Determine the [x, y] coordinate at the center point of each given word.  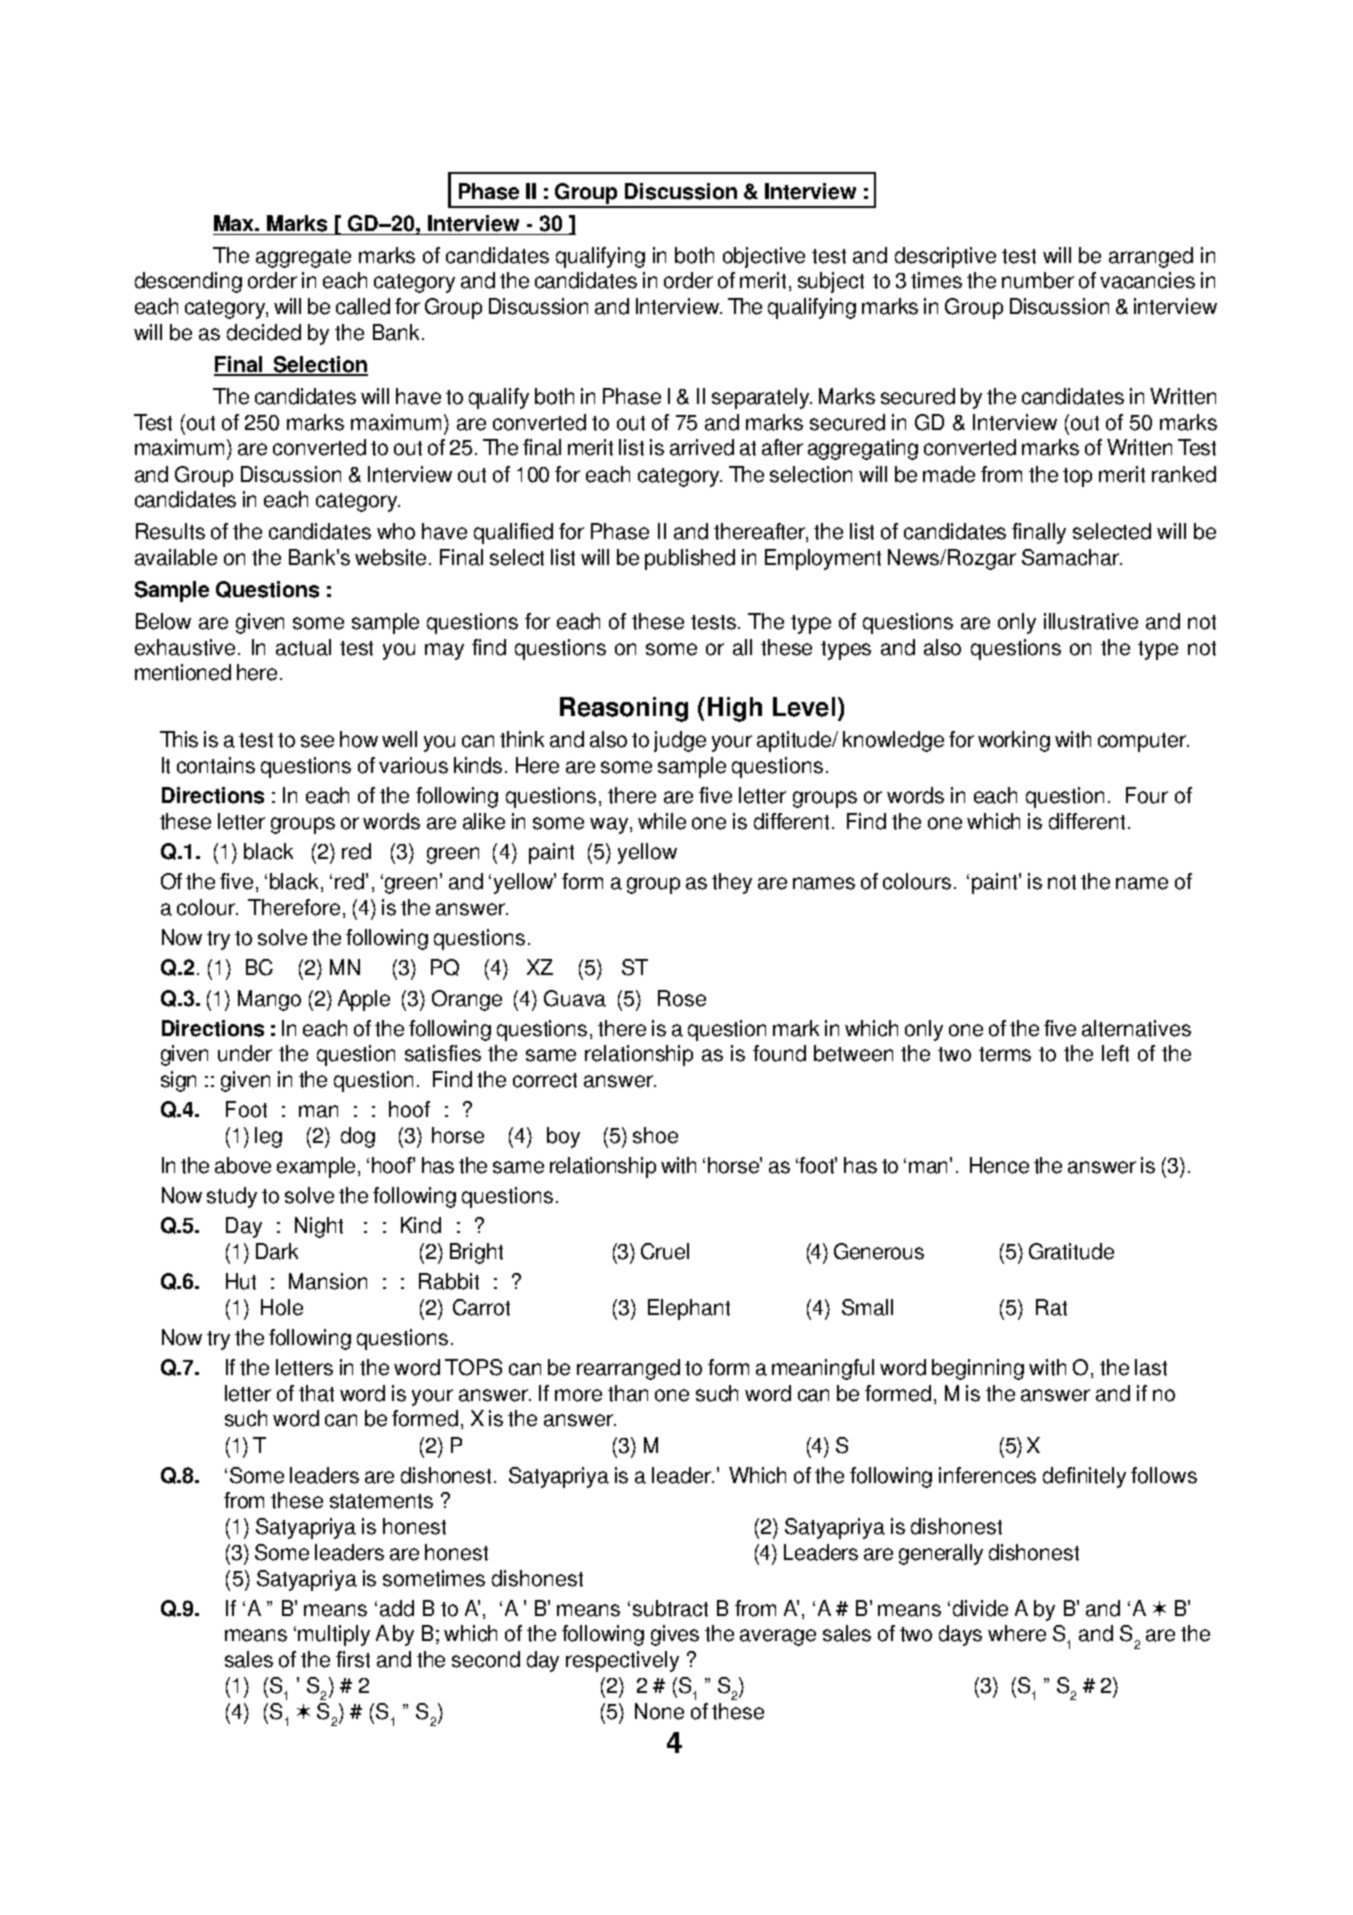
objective [764, 257]
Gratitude [1071, 1251]
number [1038, 280]
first [353, 1659]
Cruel [665, 1251]
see [317, 741]
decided [264, 332]
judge [680, 741]
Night [319, 1227]
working [1014, 741]
